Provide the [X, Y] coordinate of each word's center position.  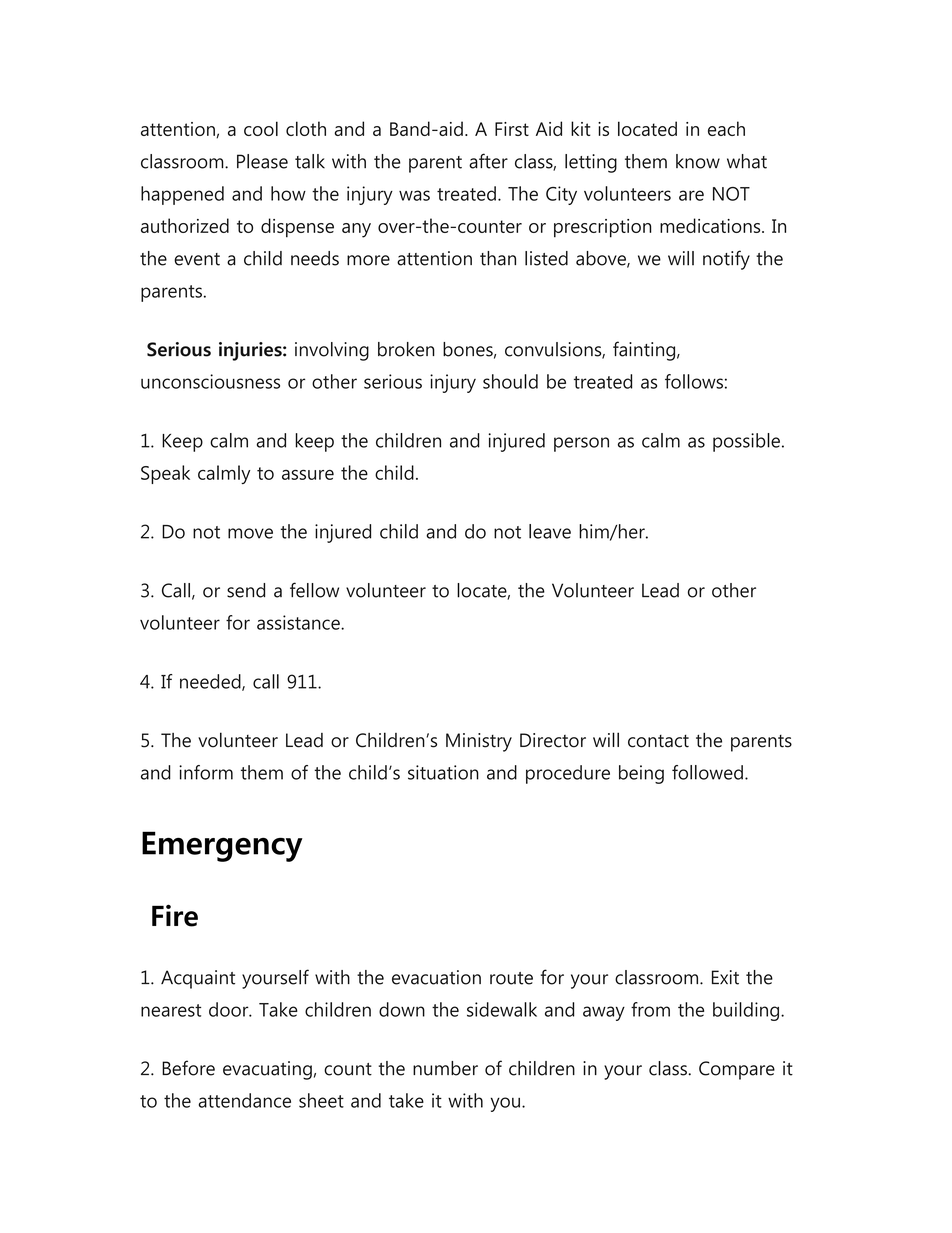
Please [262, 161]
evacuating [267, 1070]
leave [550, 531]
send [246, 590]
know [698, 161]
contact [658, 741]
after [488, 161]
